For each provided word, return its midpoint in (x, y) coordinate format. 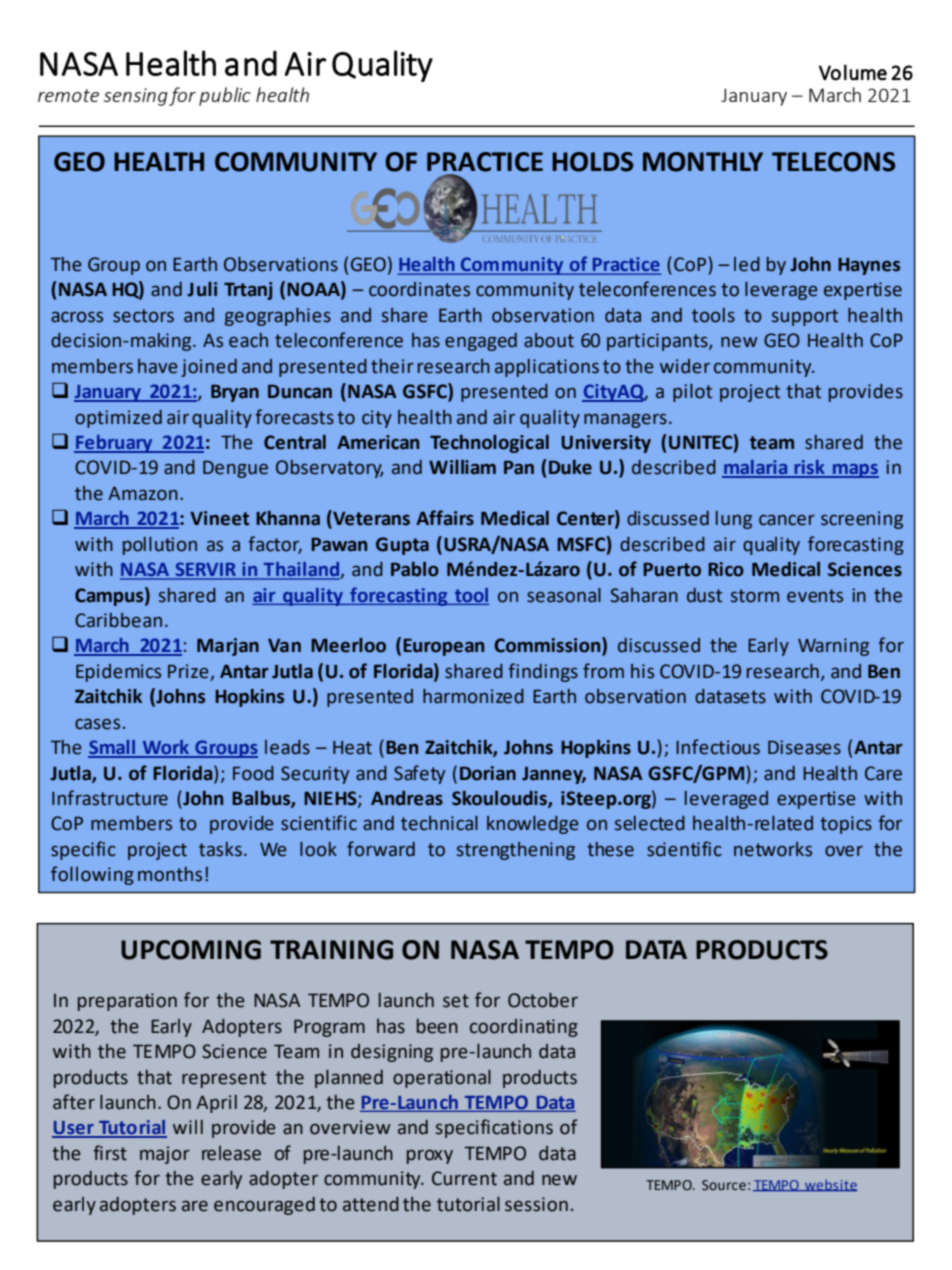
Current (464, 1178)
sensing (135, 97)
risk (809, 468)
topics (846, 825)
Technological (489, 444)
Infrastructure (110, 798)
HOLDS (592, 162)
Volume (853, 72)
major (165, 1155)
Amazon (143, 494)
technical (439, 823)
